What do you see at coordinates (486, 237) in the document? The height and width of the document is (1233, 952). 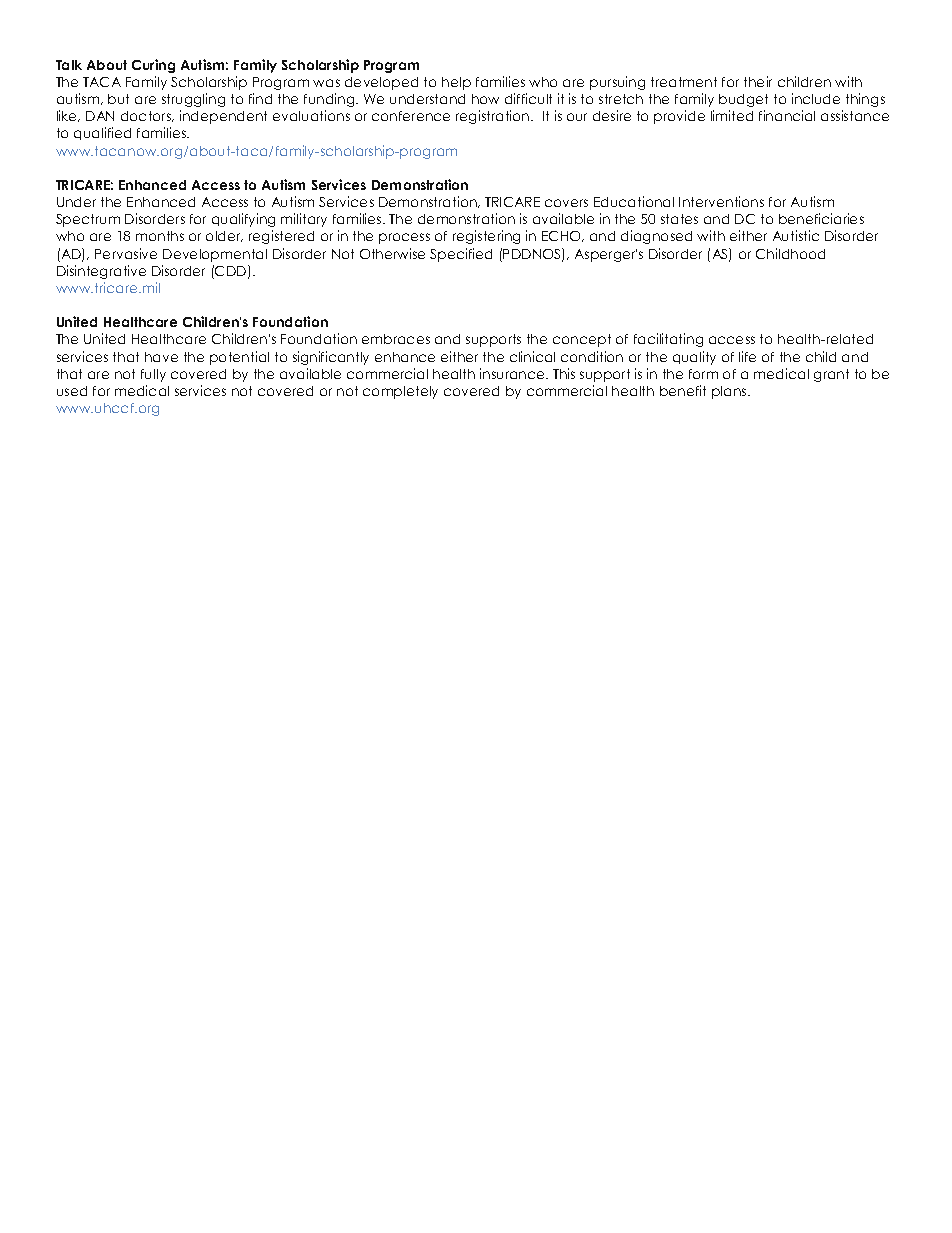 I see `registering` at bounding box center [486, 237].
